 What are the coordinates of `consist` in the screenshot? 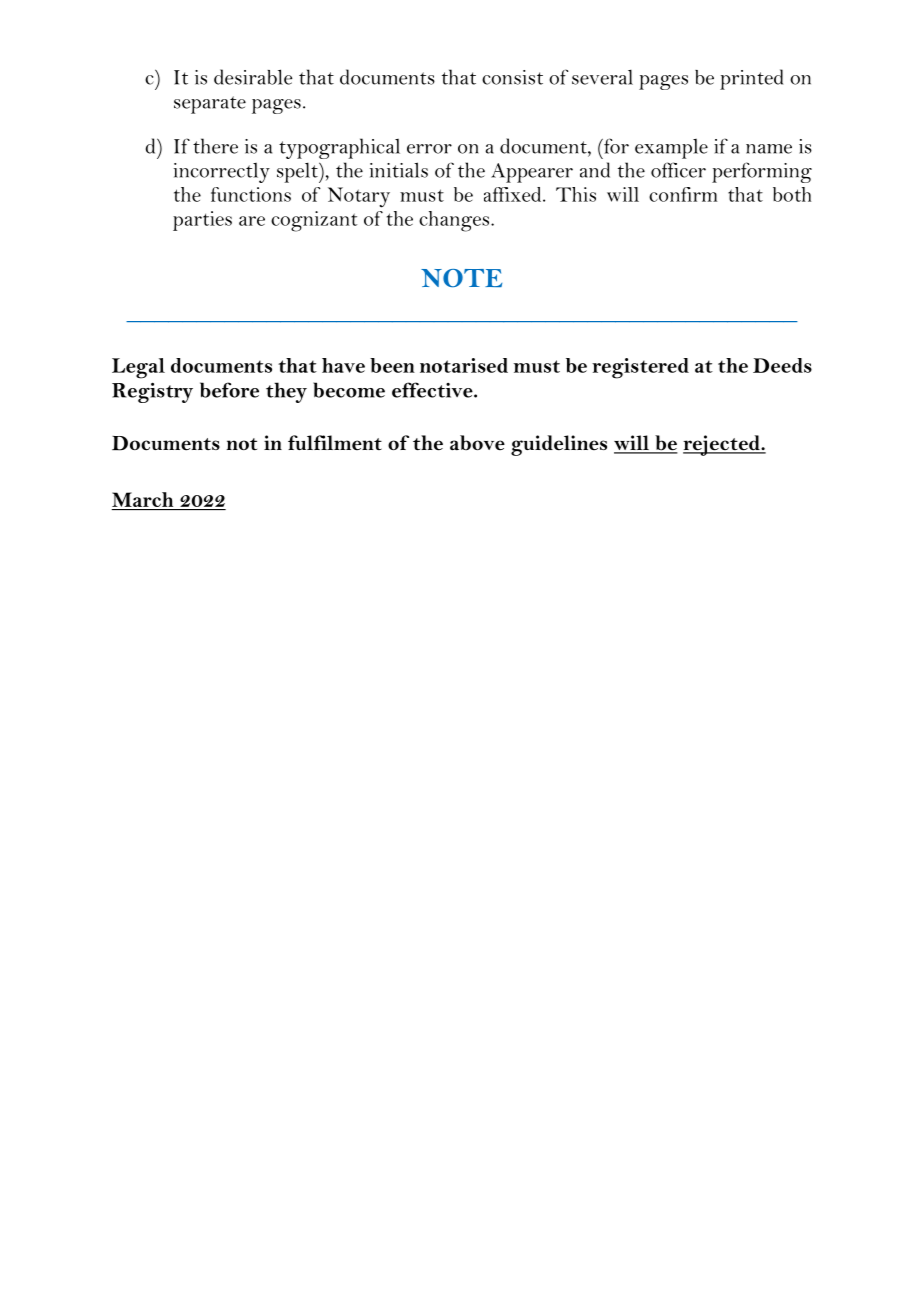 It's located at (512, 77).
